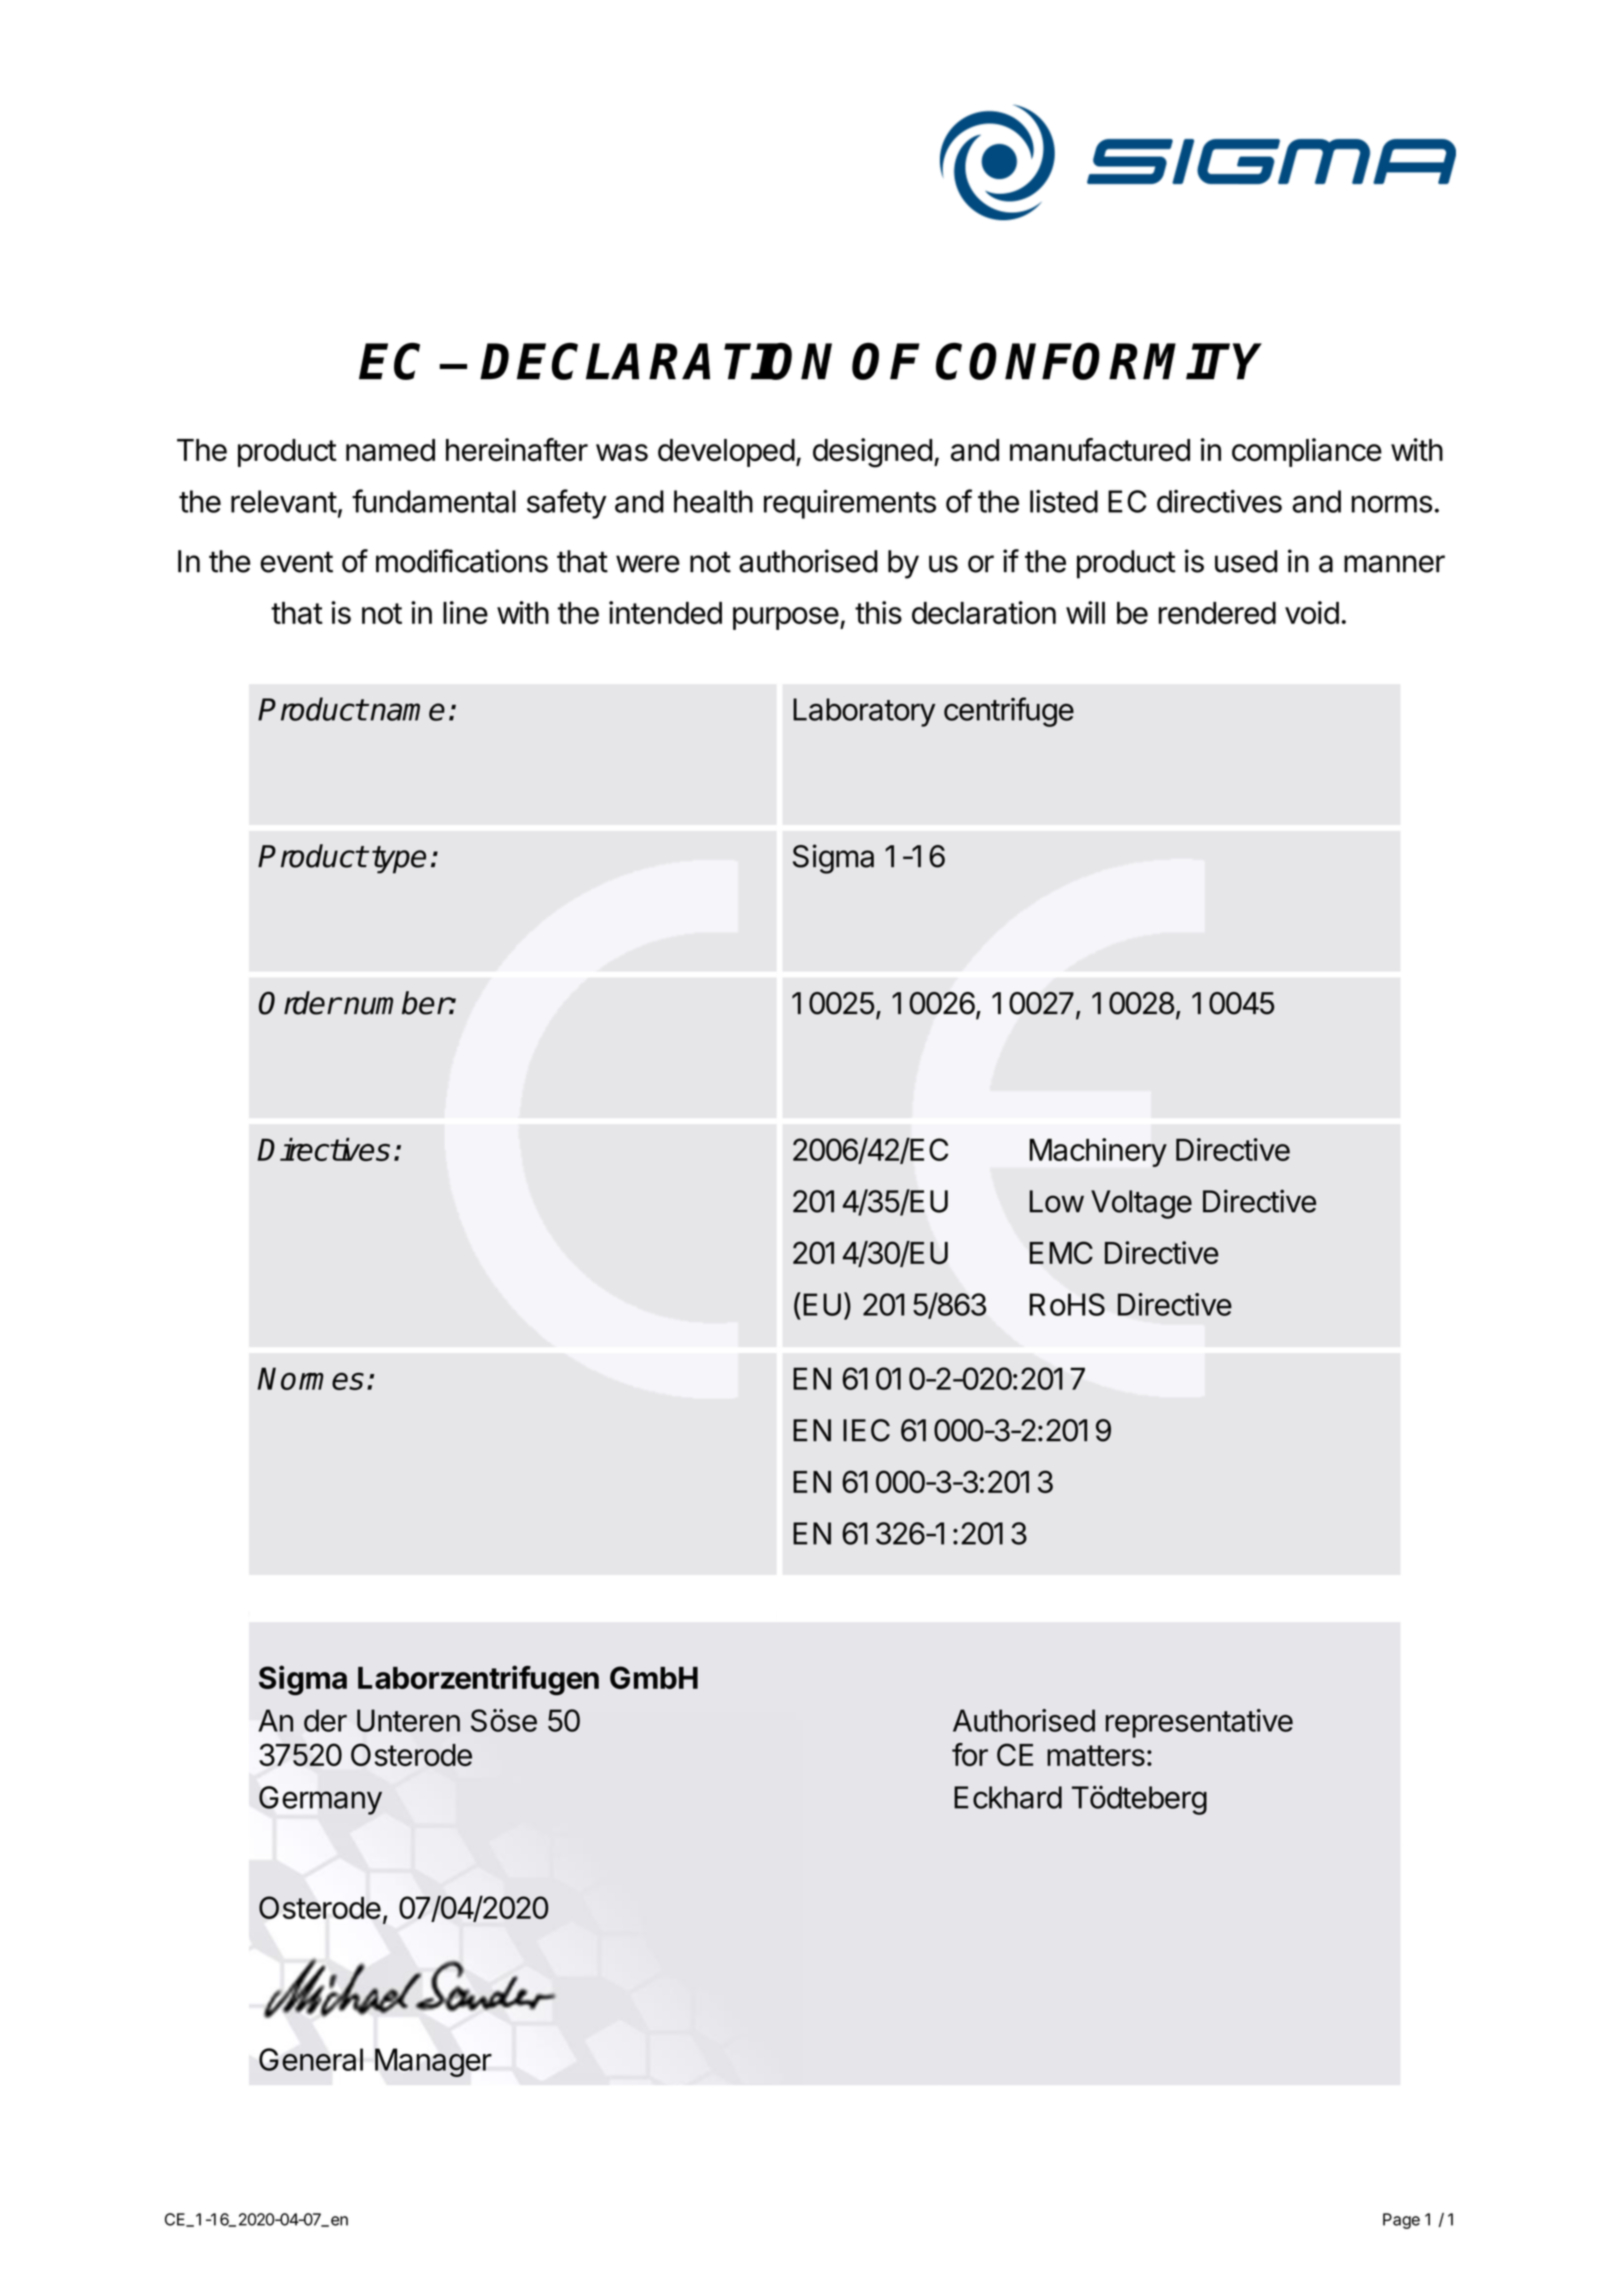  Describe the element at coordinates (311, 2059) in the screenshot. I see `General` at that location.
